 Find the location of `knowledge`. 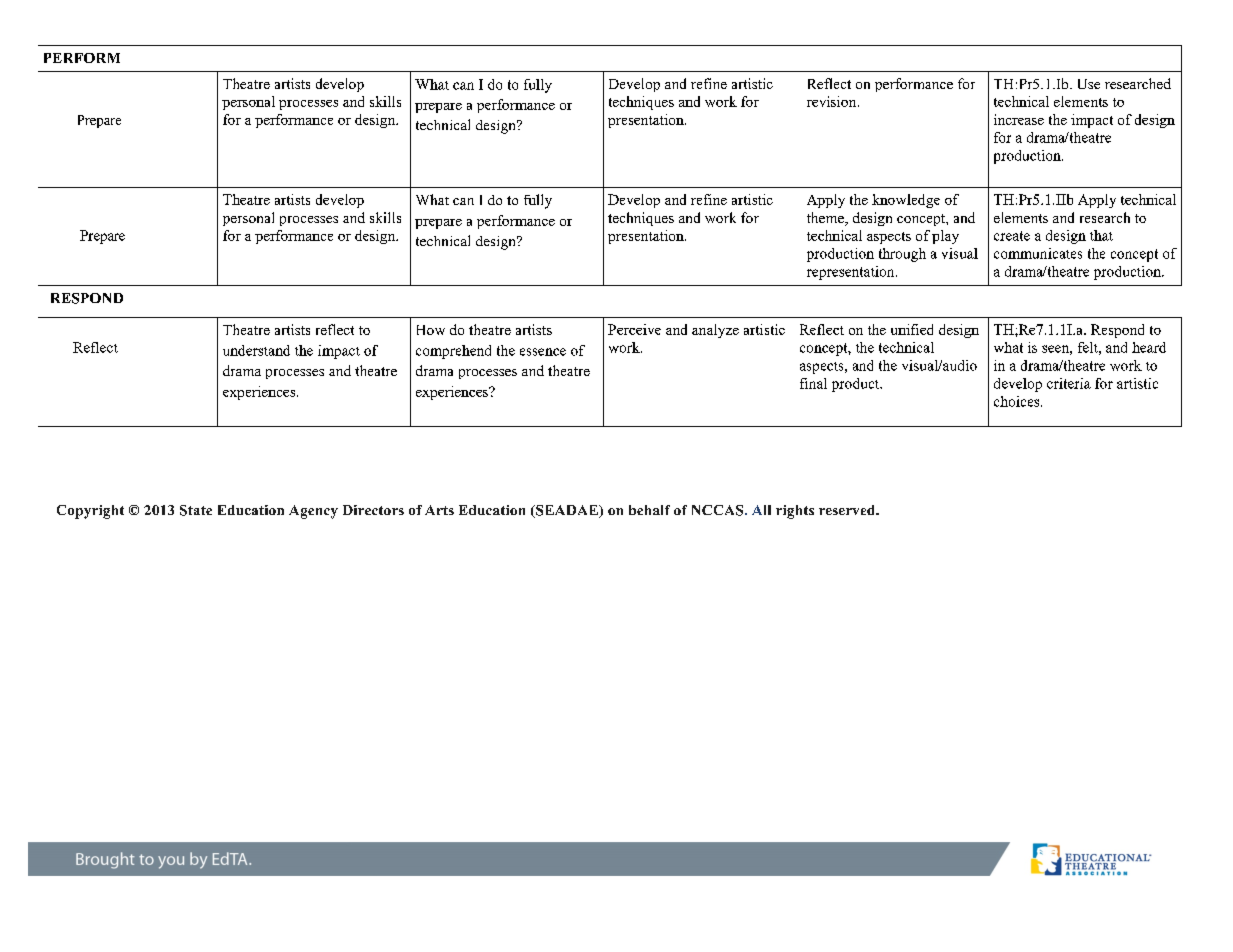

knowledge is located at coordinates (906, 201).
